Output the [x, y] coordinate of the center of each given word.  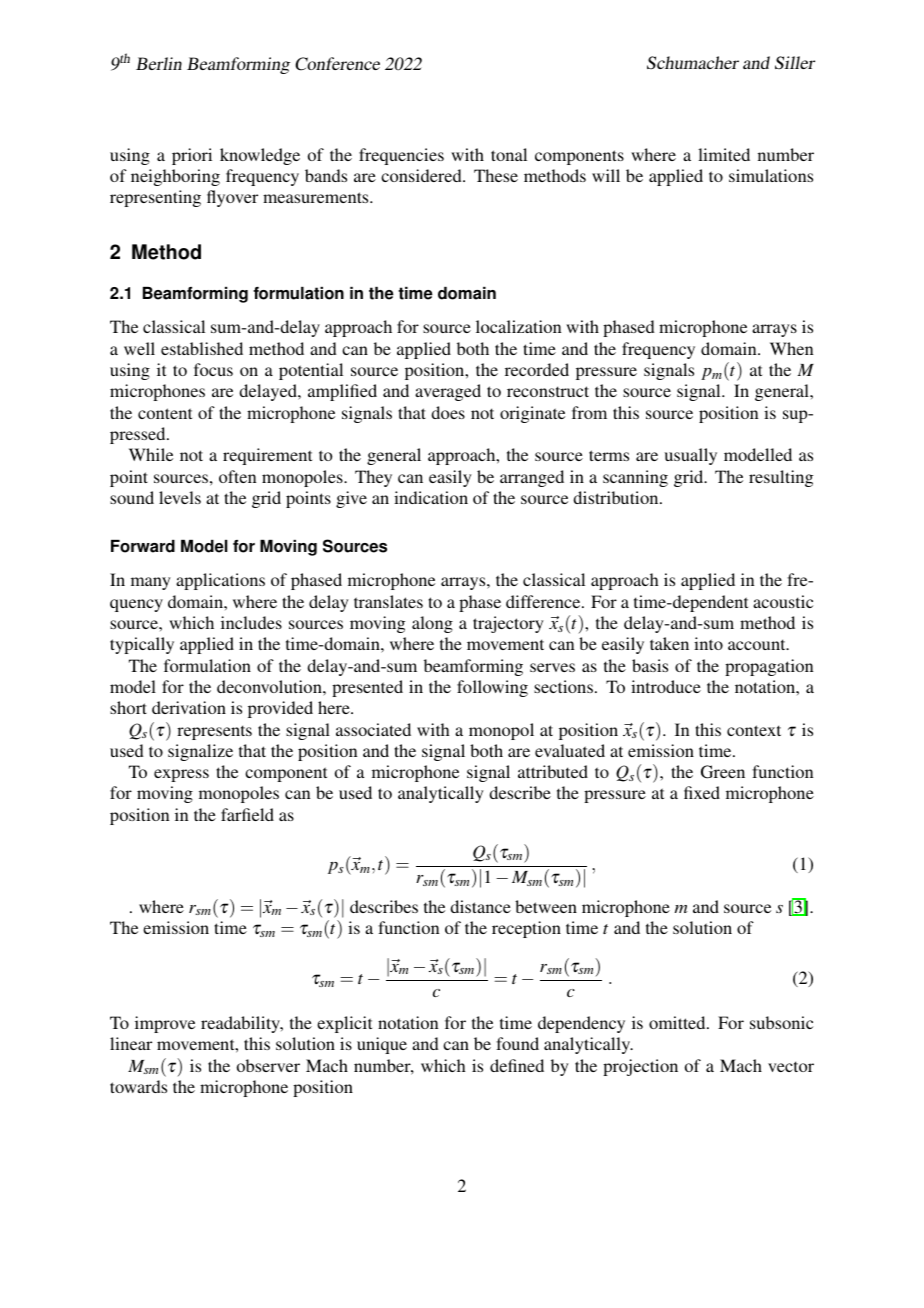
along [432, 624]
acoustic [783, 601]
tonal [509, 154]
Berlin [159, 63]
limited [724, 154]
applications [220, 581]
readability [241, 1024]
